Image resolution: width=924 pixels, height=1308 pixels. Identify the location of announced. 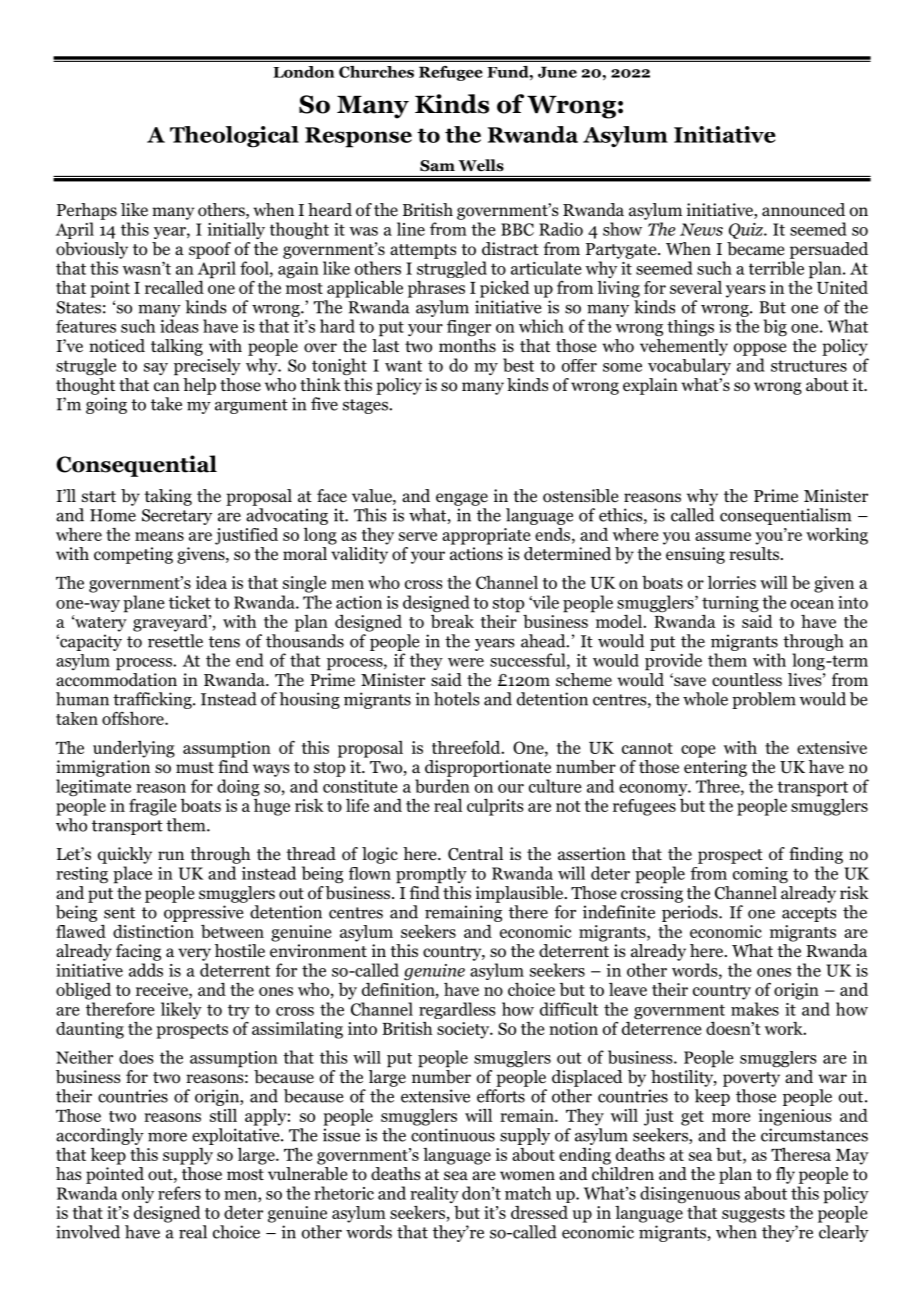
(803, 210).
